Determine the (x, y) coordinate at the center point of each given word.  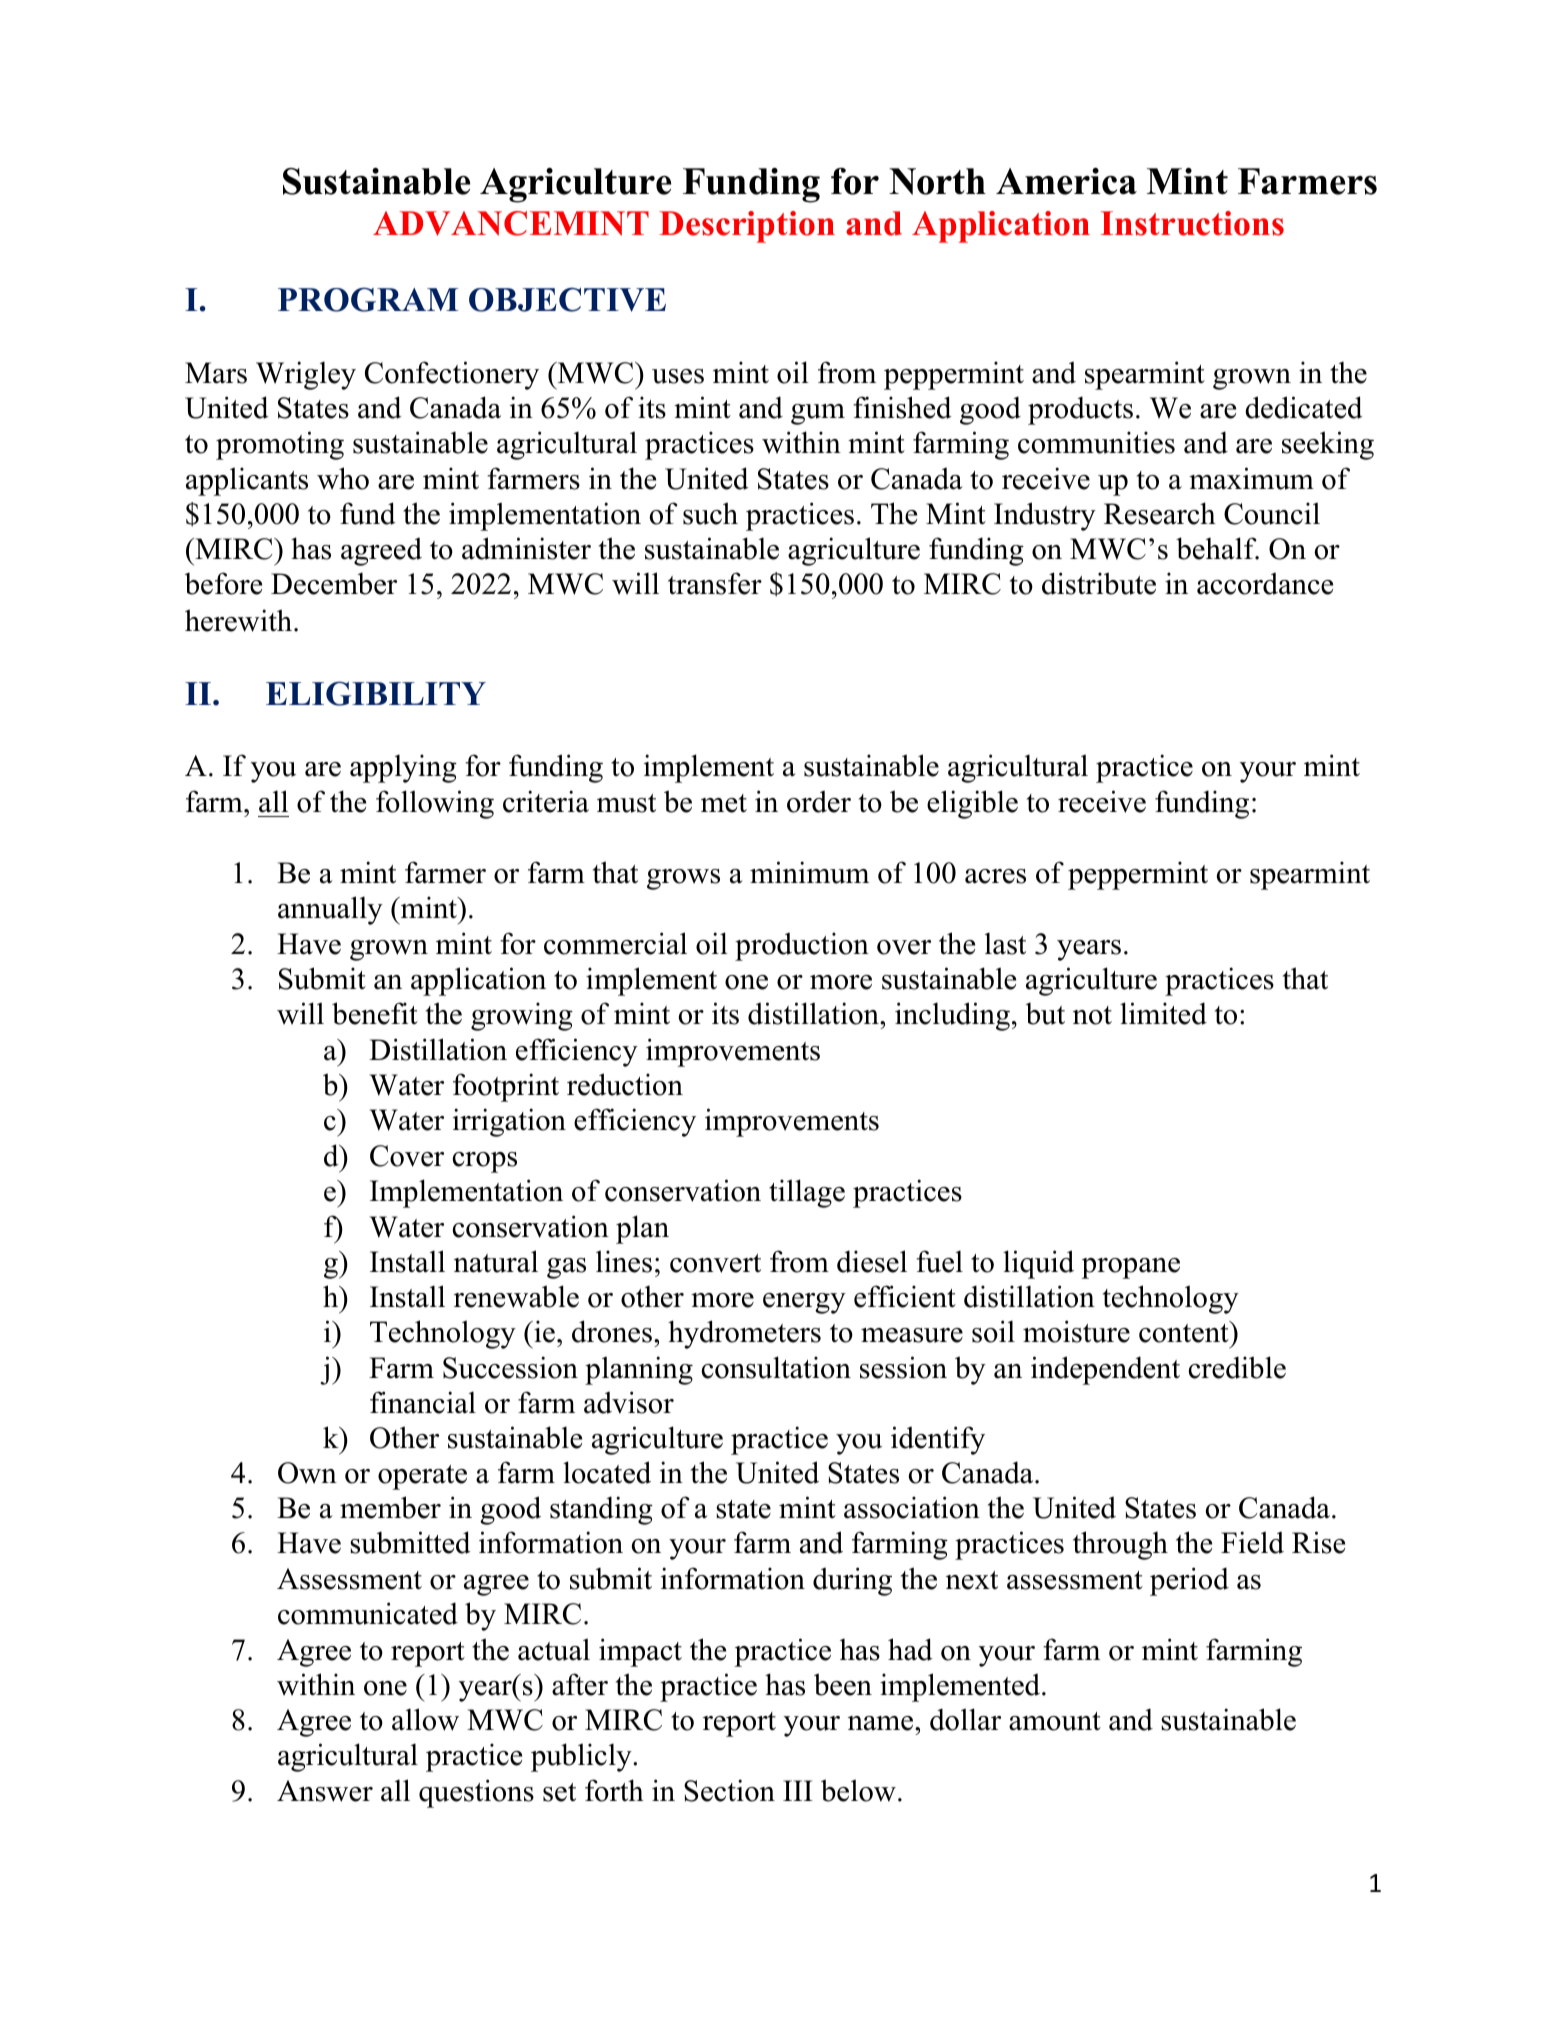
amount (1055, 1721)
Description (747, 227)
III (798, 1790)
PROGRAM (368, 299)
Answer (325, 1791)
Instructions (1192, 223)
